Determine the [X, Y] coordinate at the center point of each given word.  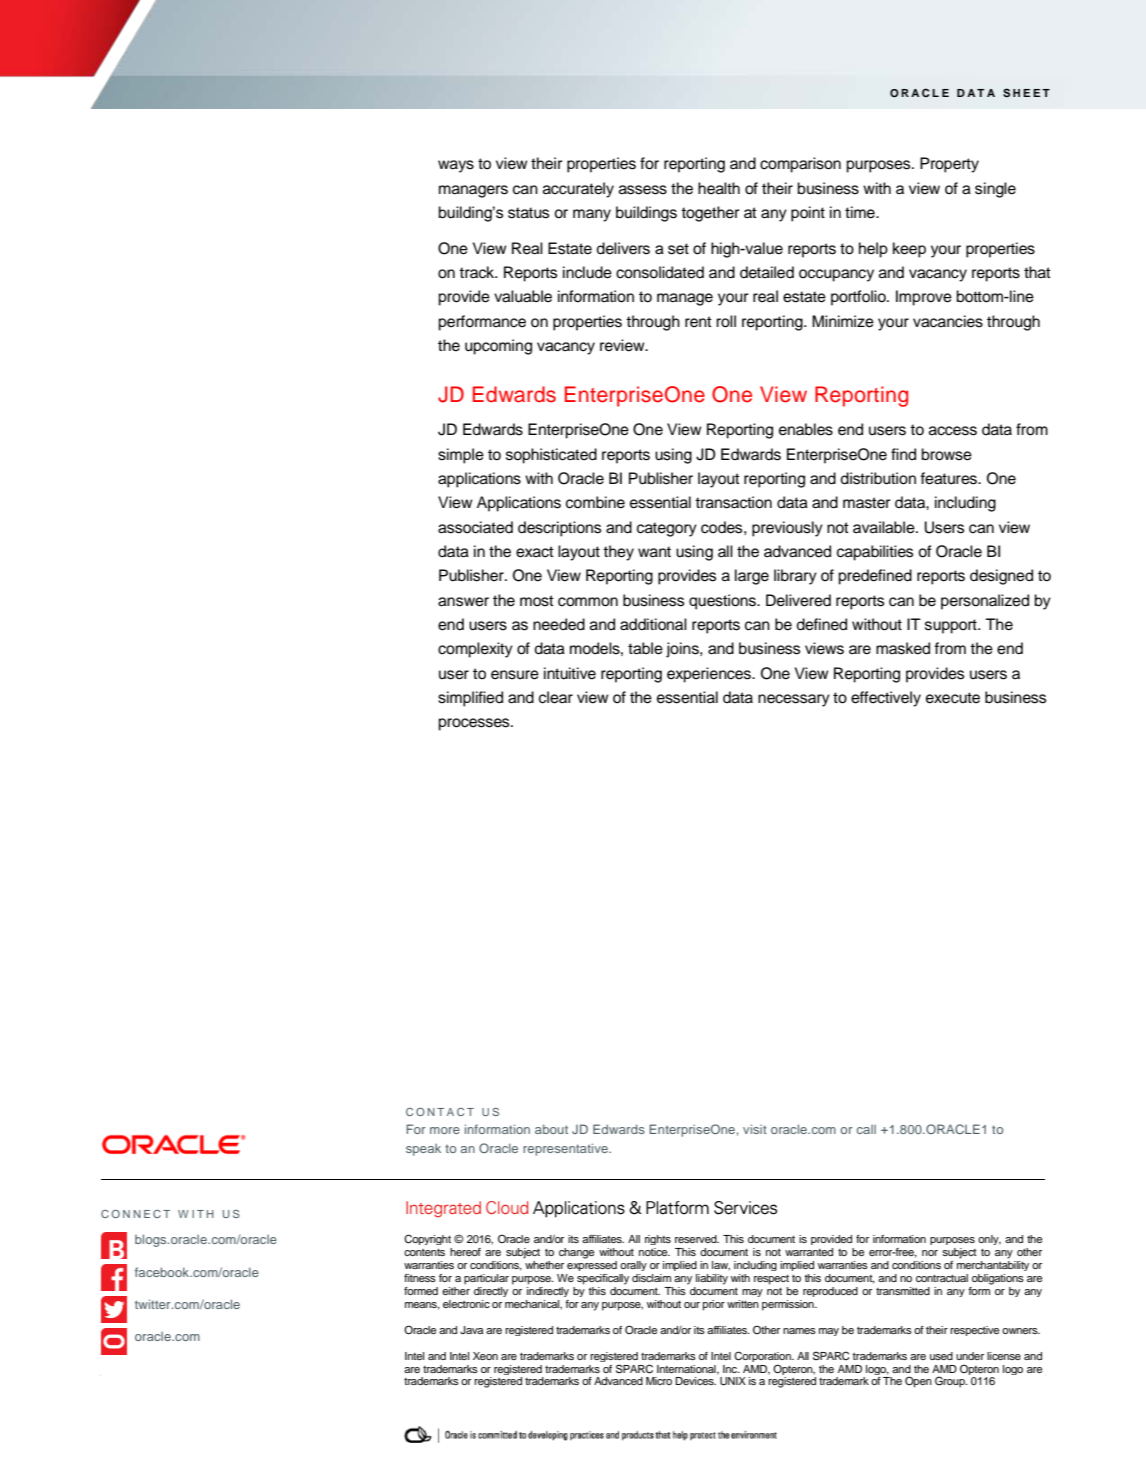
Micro [659, 1381]
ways [456, 166]
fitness [420, 1278]
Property [949, 165]
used [941, 1356]
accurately [578, 190]
